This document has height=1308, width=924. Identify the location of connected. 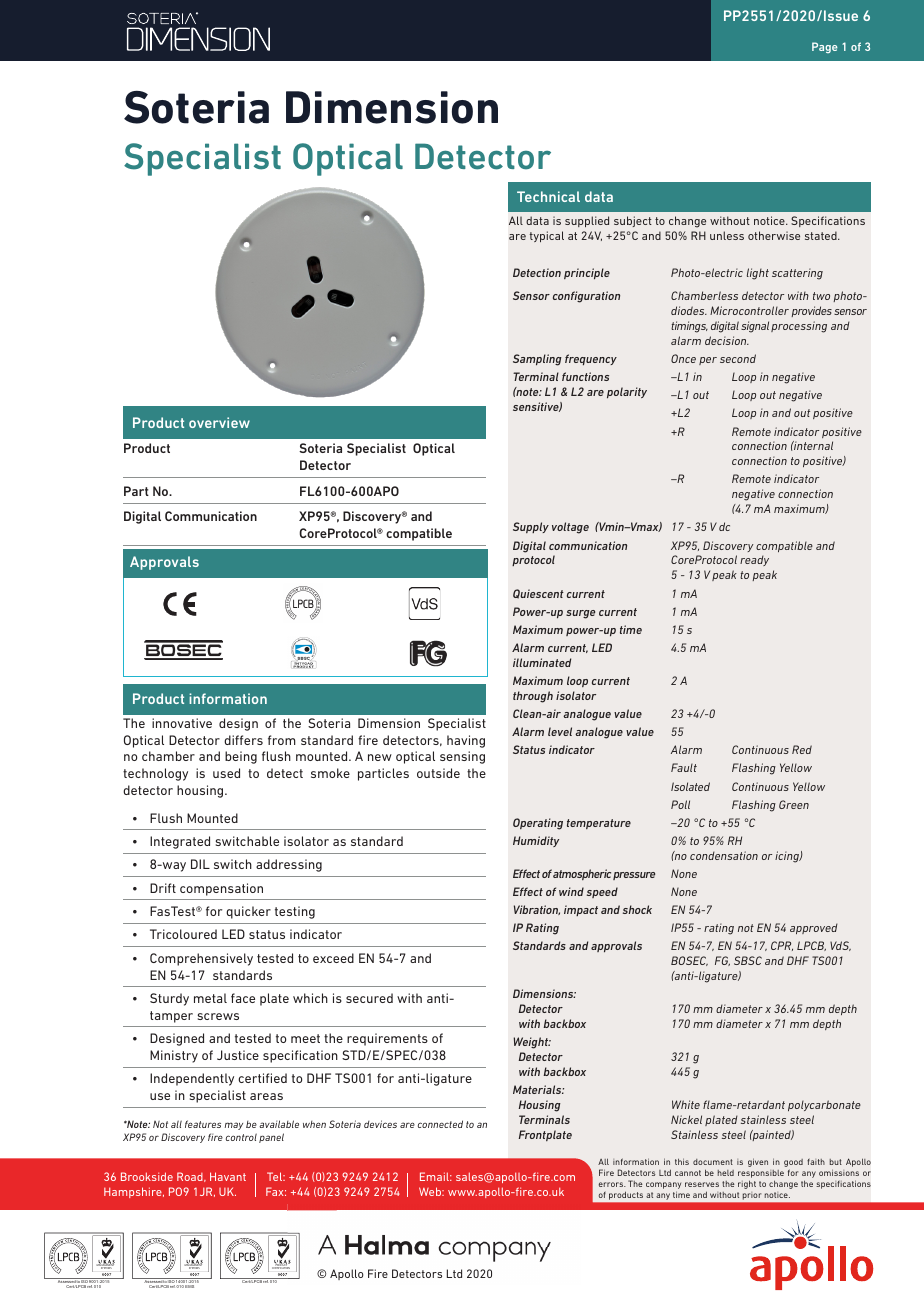
(440, 1124).
